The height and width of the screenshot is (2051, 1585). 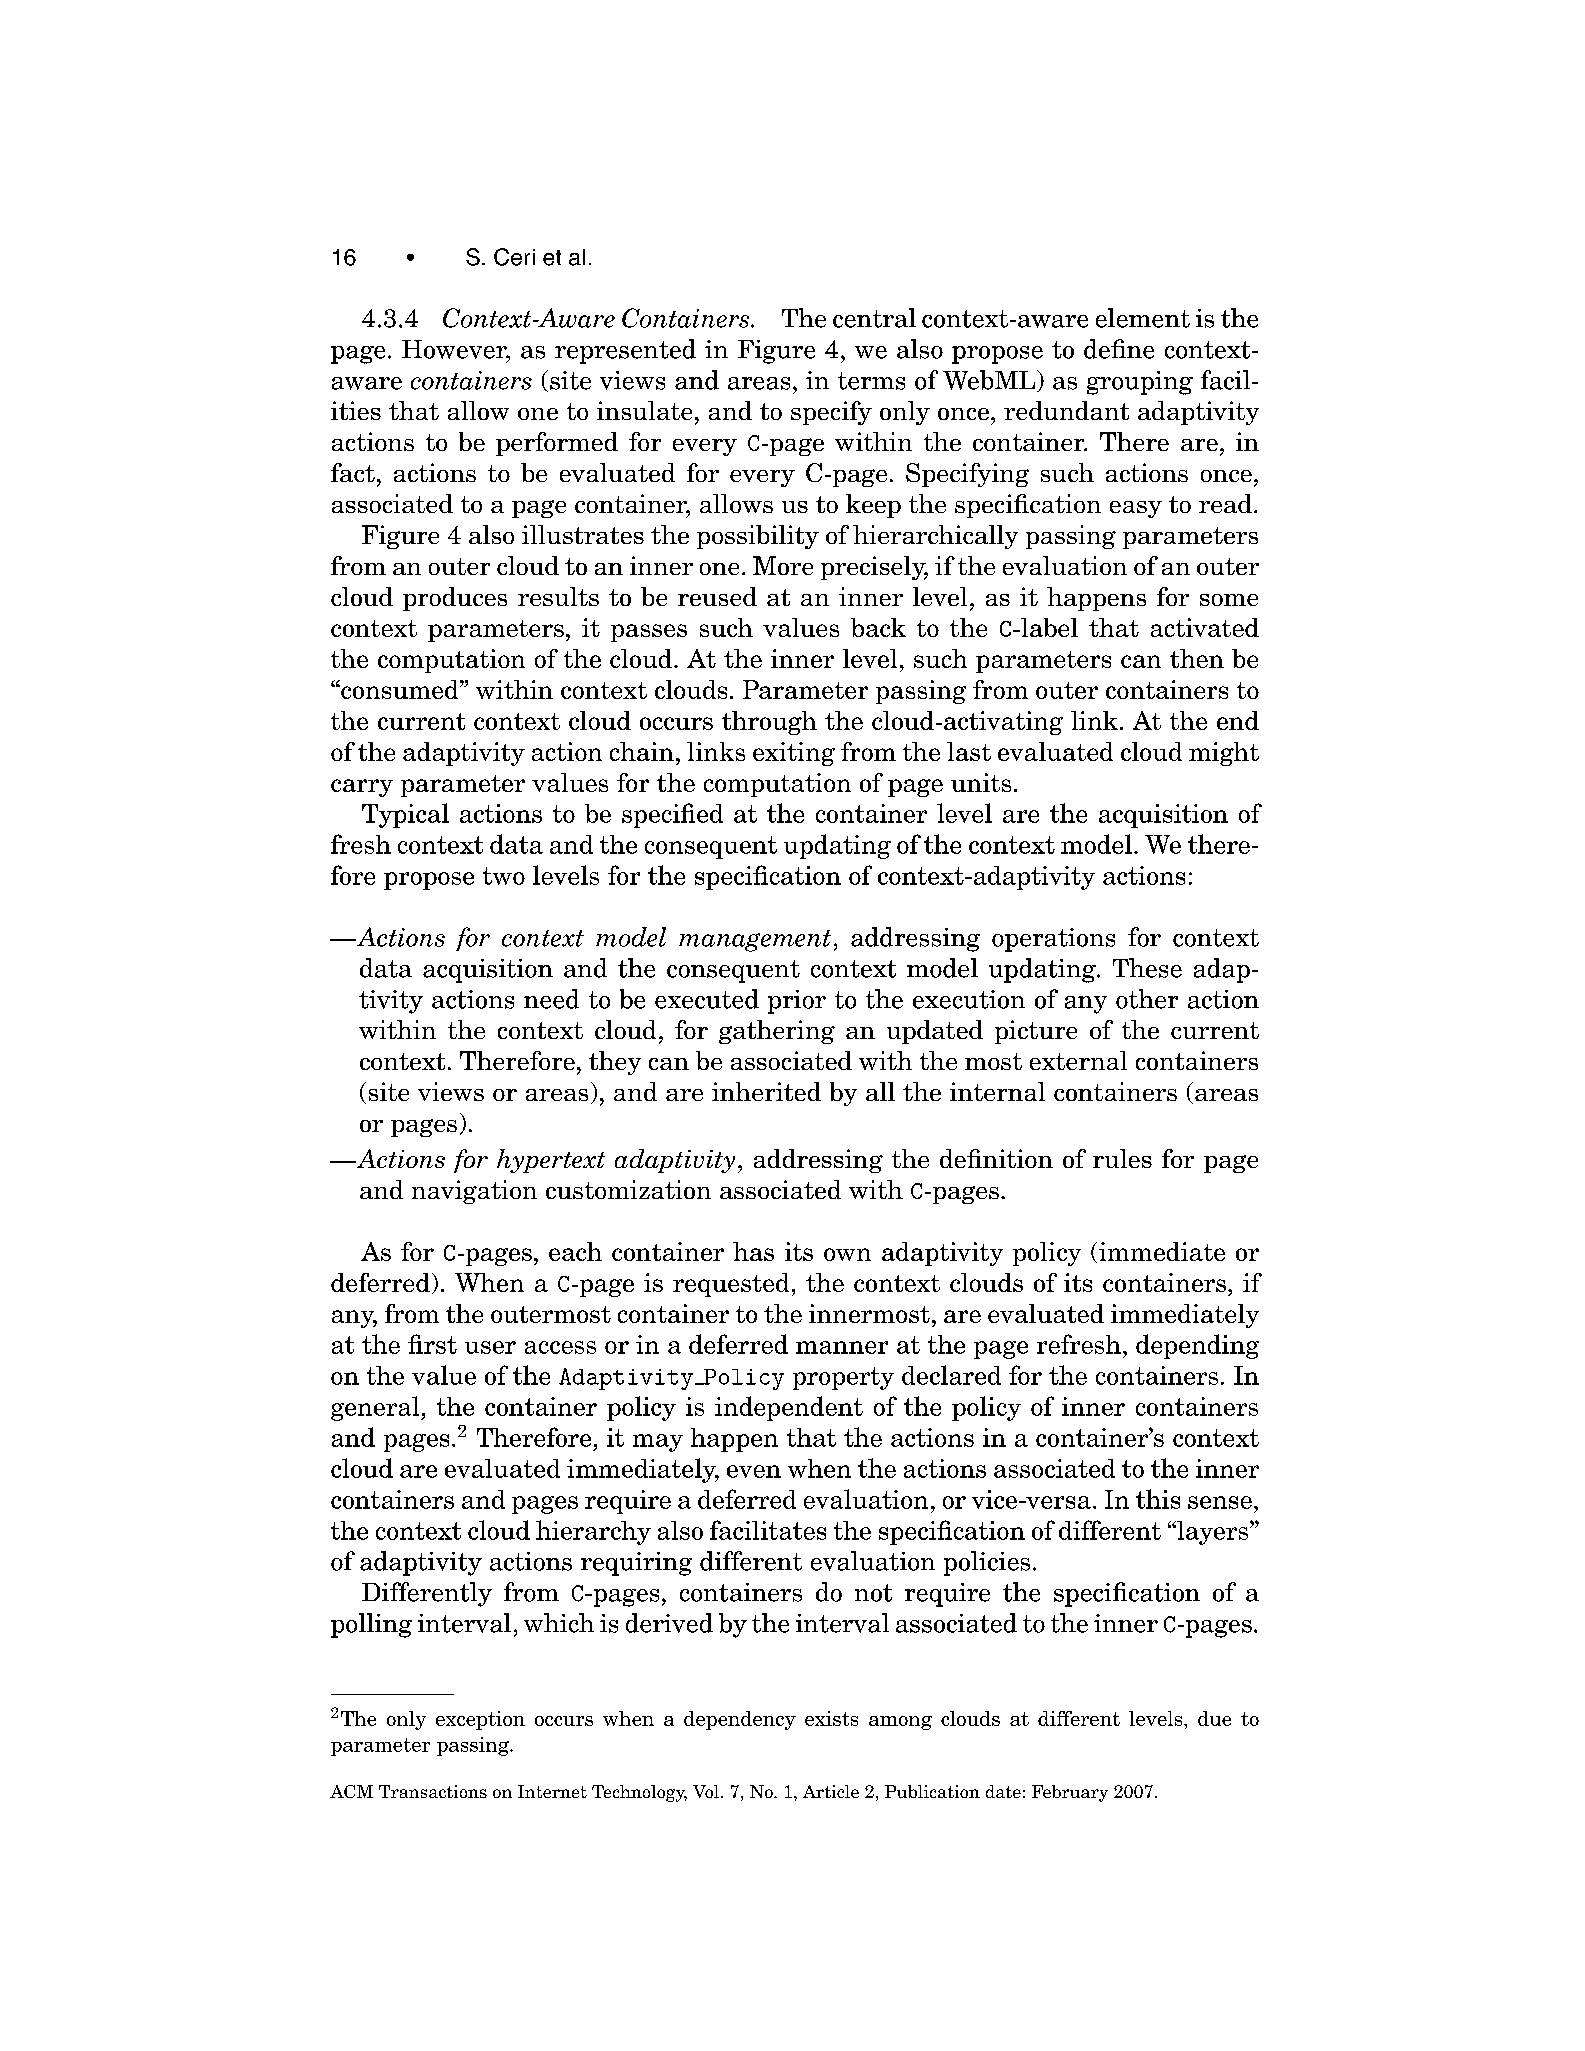 What do you see at coordinates (831, 1718) in the screenshot?
I see `exists` at bounding box center [831, 1718].
